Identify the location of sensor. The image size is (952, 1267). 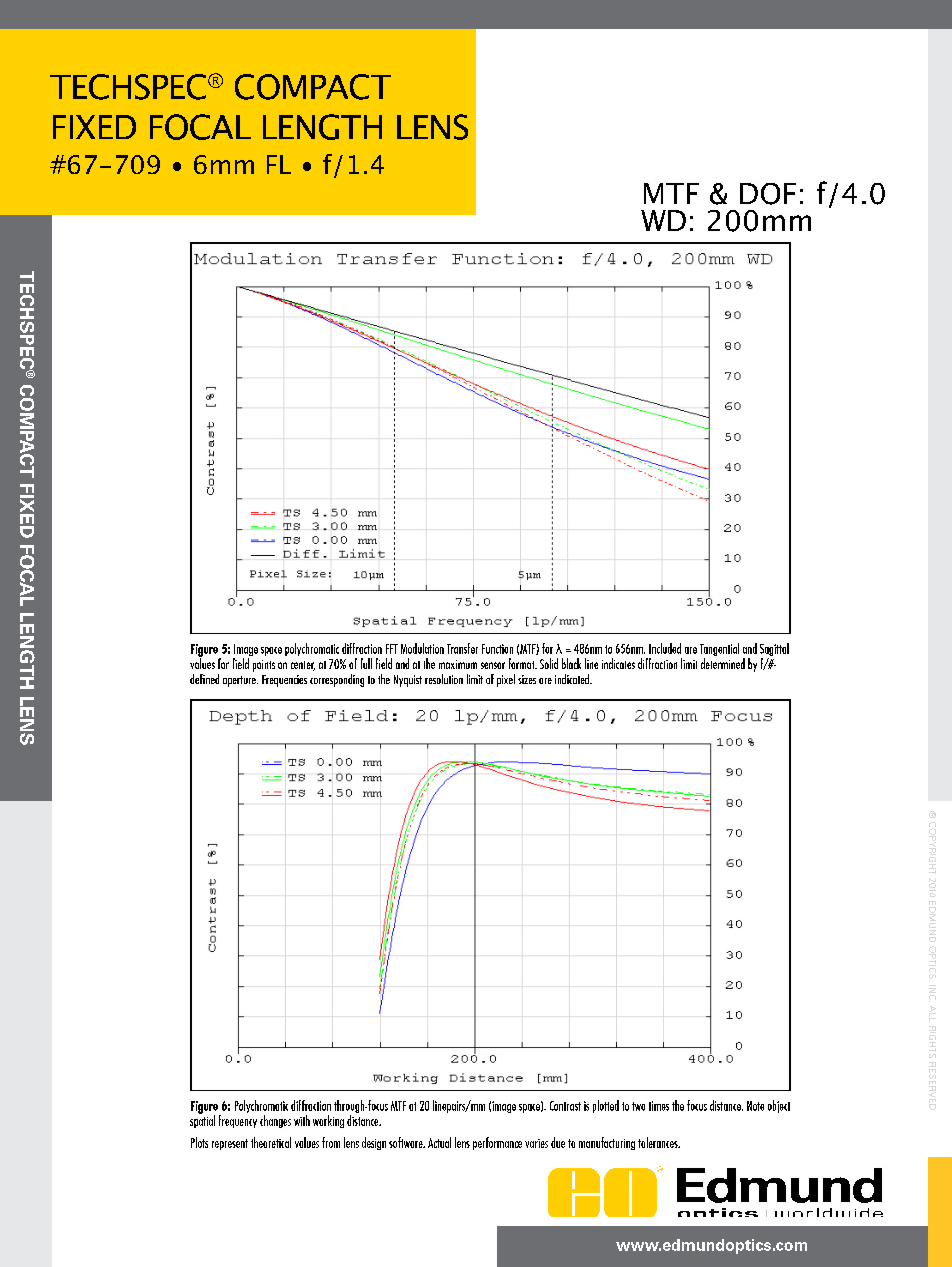
(493, 665).
